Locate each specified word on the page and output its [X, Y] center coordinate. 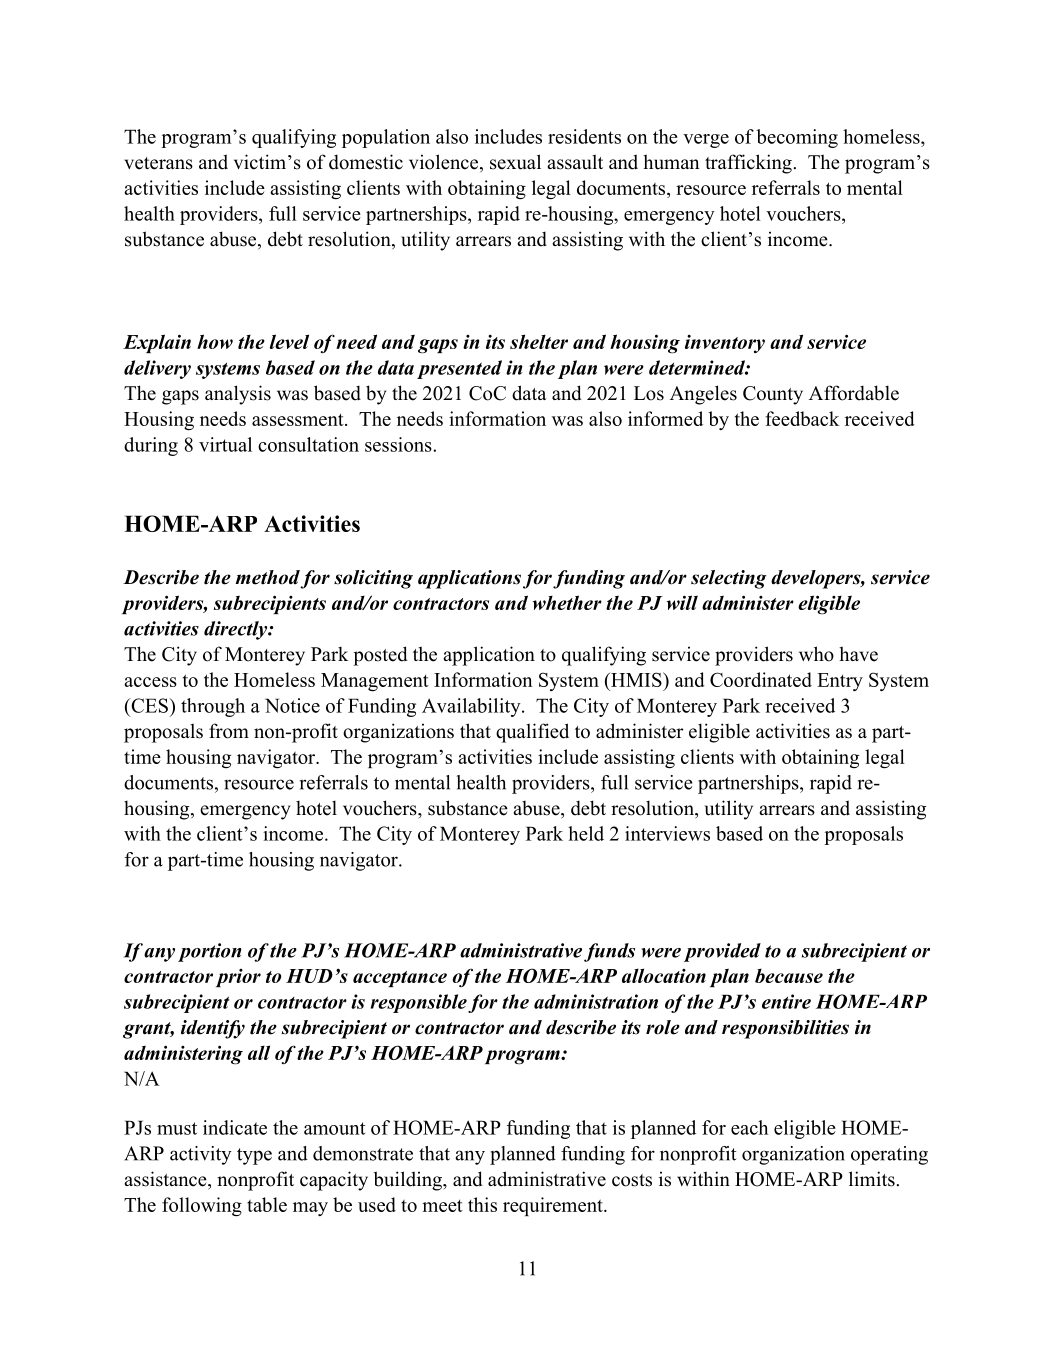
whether [567, 602]
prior [238, 978]
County [773, 395]
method [268, 577]
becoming [797, 138]
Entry [840, 682]
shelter [539, 341]
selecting [729, 579]
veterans [158, 163]
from [229, 731]
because [789, 976]
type [254, 1156]
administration [596, 1001]
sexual [515, 162]
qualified [532, 733]
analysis [238, 395]
